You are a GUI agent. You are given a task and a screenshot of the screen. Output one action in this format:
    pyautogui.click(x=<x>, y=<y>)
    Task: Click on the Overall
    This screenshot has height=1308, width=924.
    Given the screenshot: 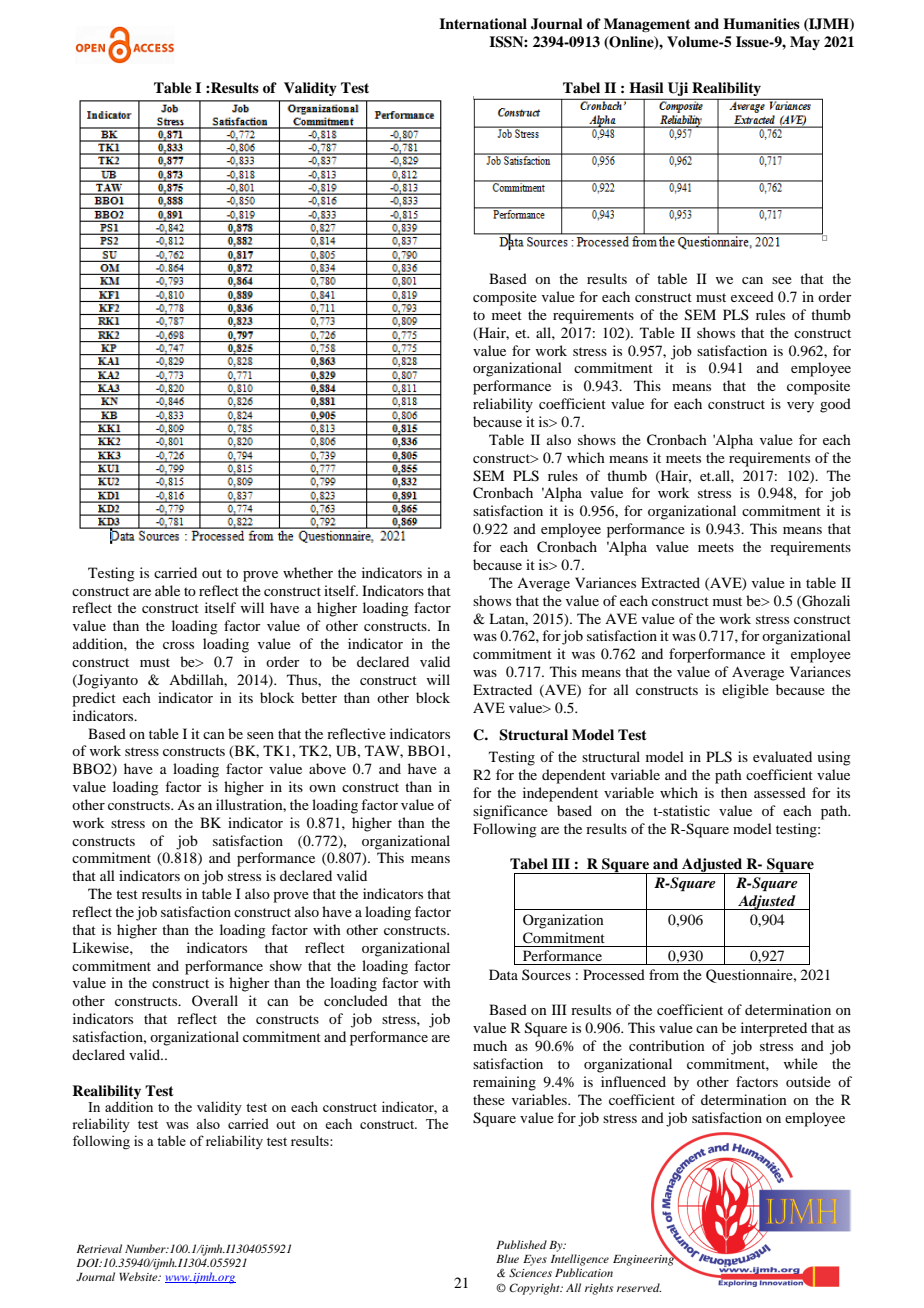 What is the action you would take?
    pyautogui.click(x=215, y=1000)
